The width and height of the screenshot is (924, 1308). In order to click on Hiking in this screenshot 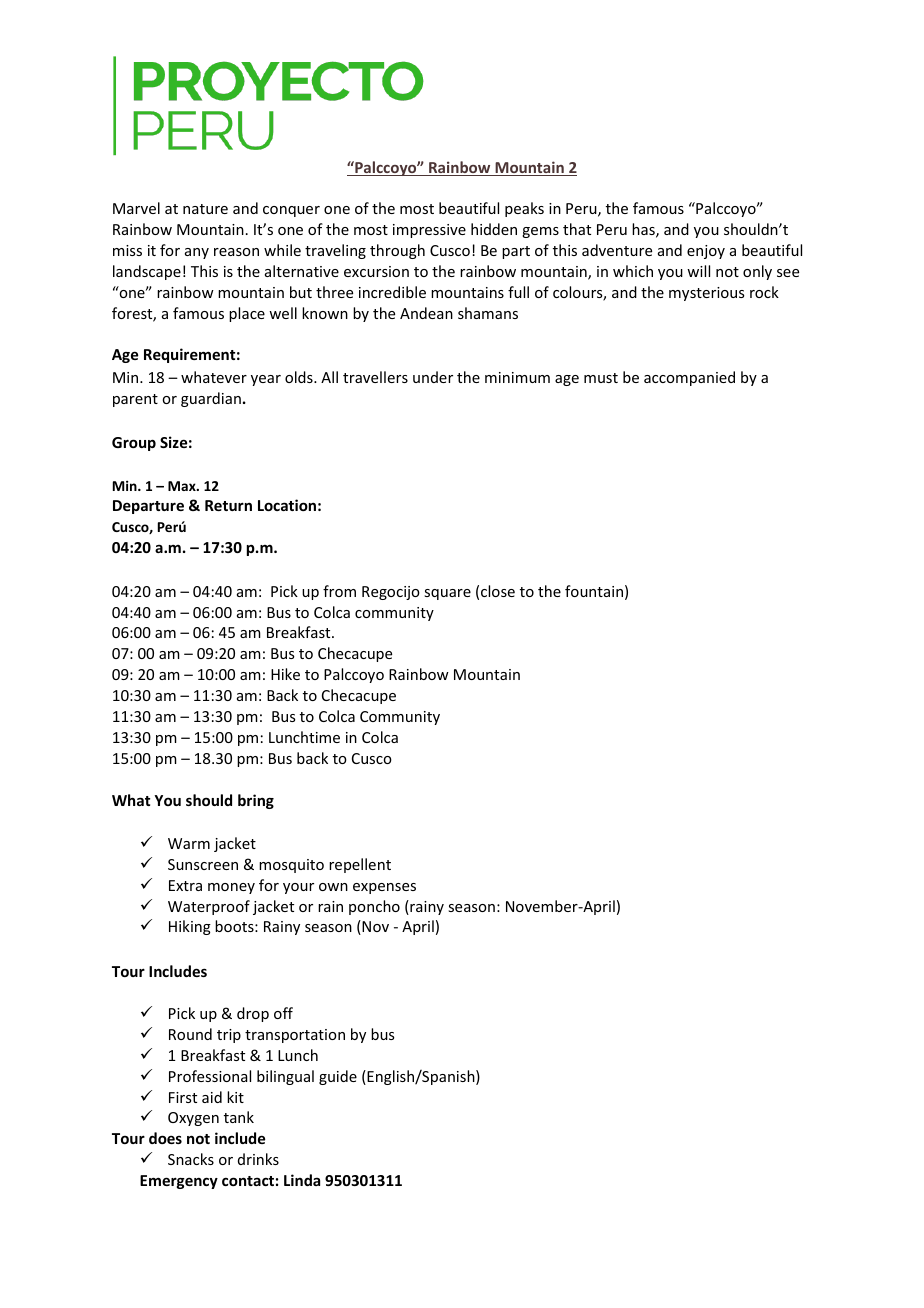, I will do `click(190, 927)`.
